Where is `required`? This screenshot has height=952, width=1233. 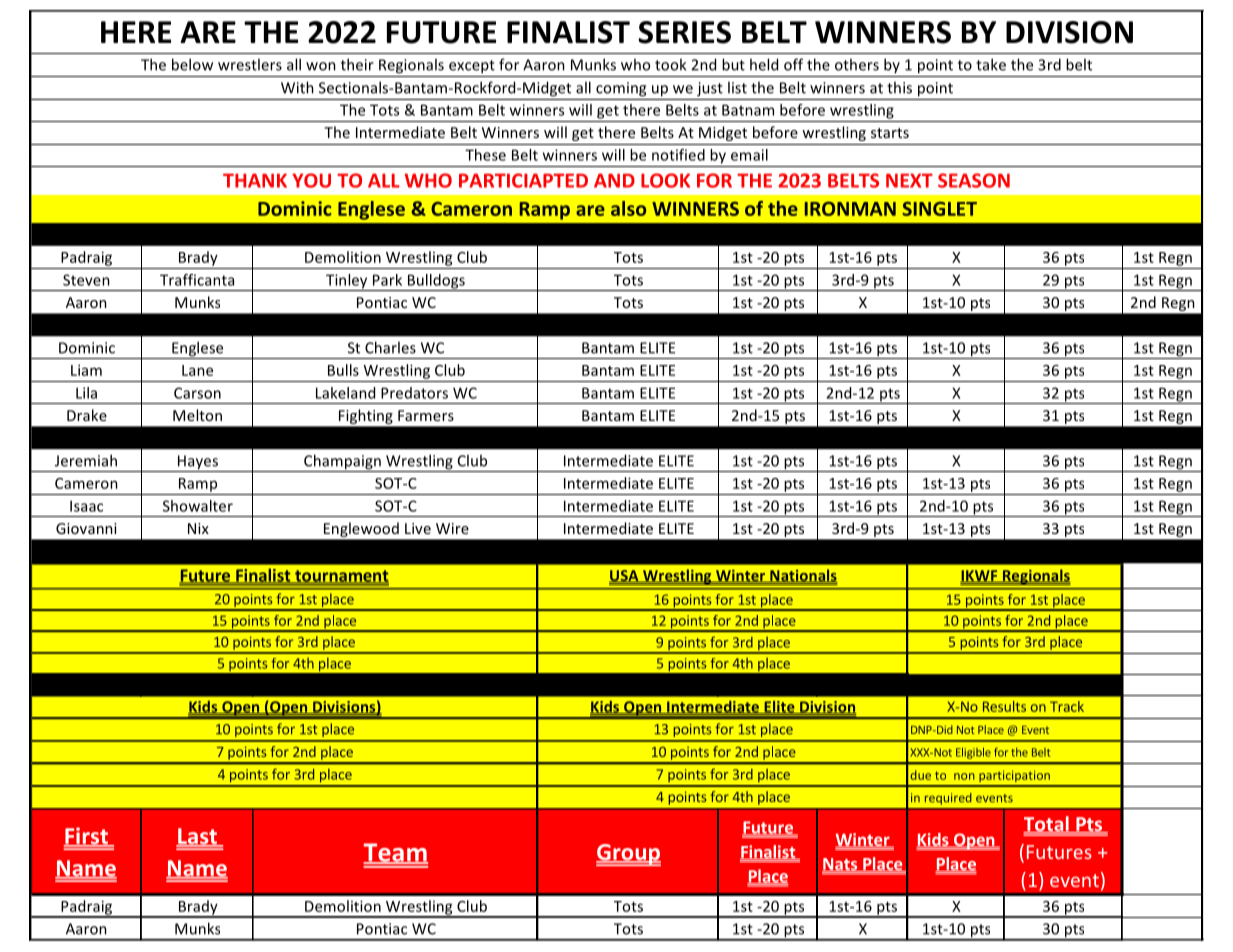
required is located at coordinates (948, 799).
